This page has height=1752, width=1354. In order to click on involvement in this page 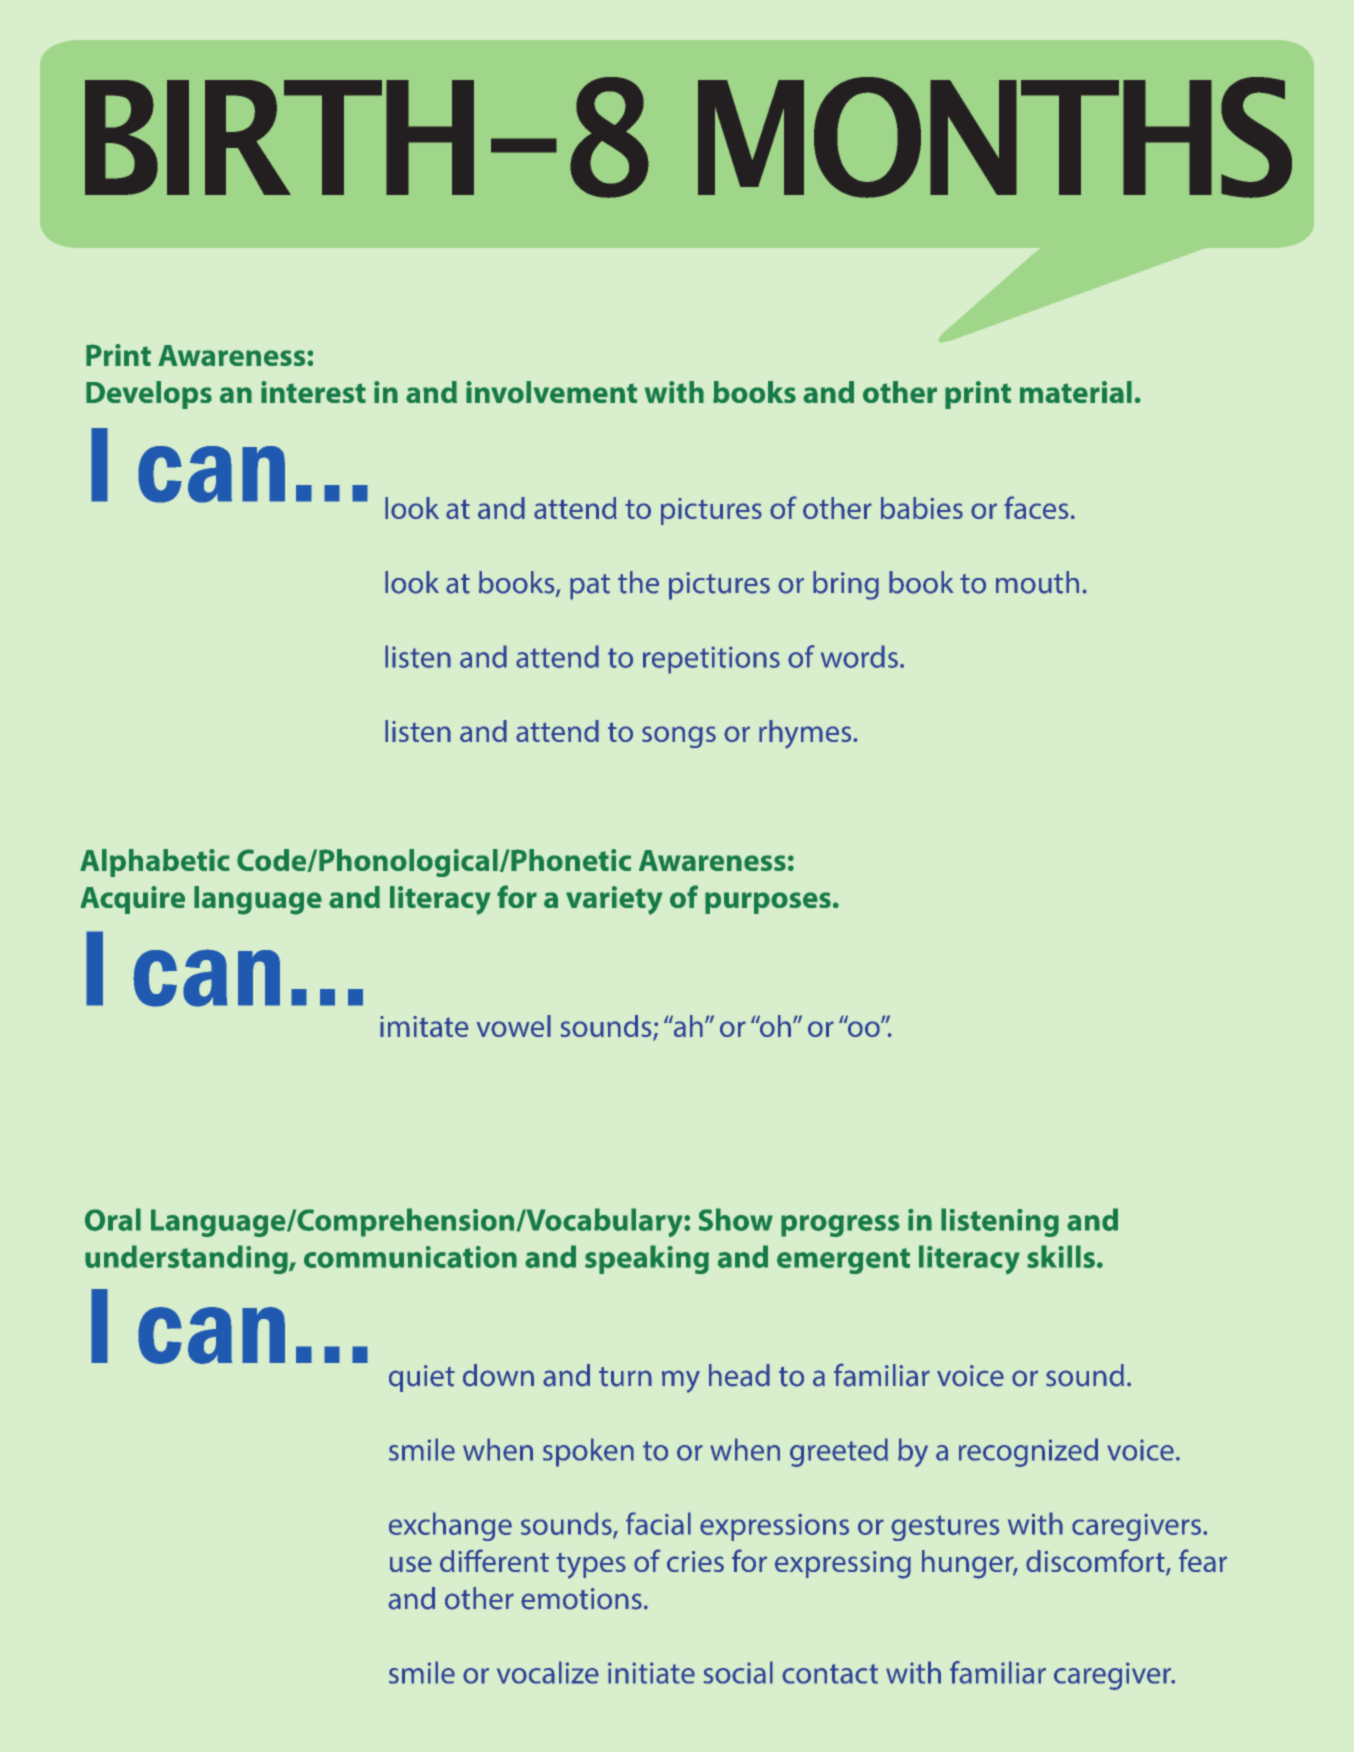, I will do `click(551, 392)`.
